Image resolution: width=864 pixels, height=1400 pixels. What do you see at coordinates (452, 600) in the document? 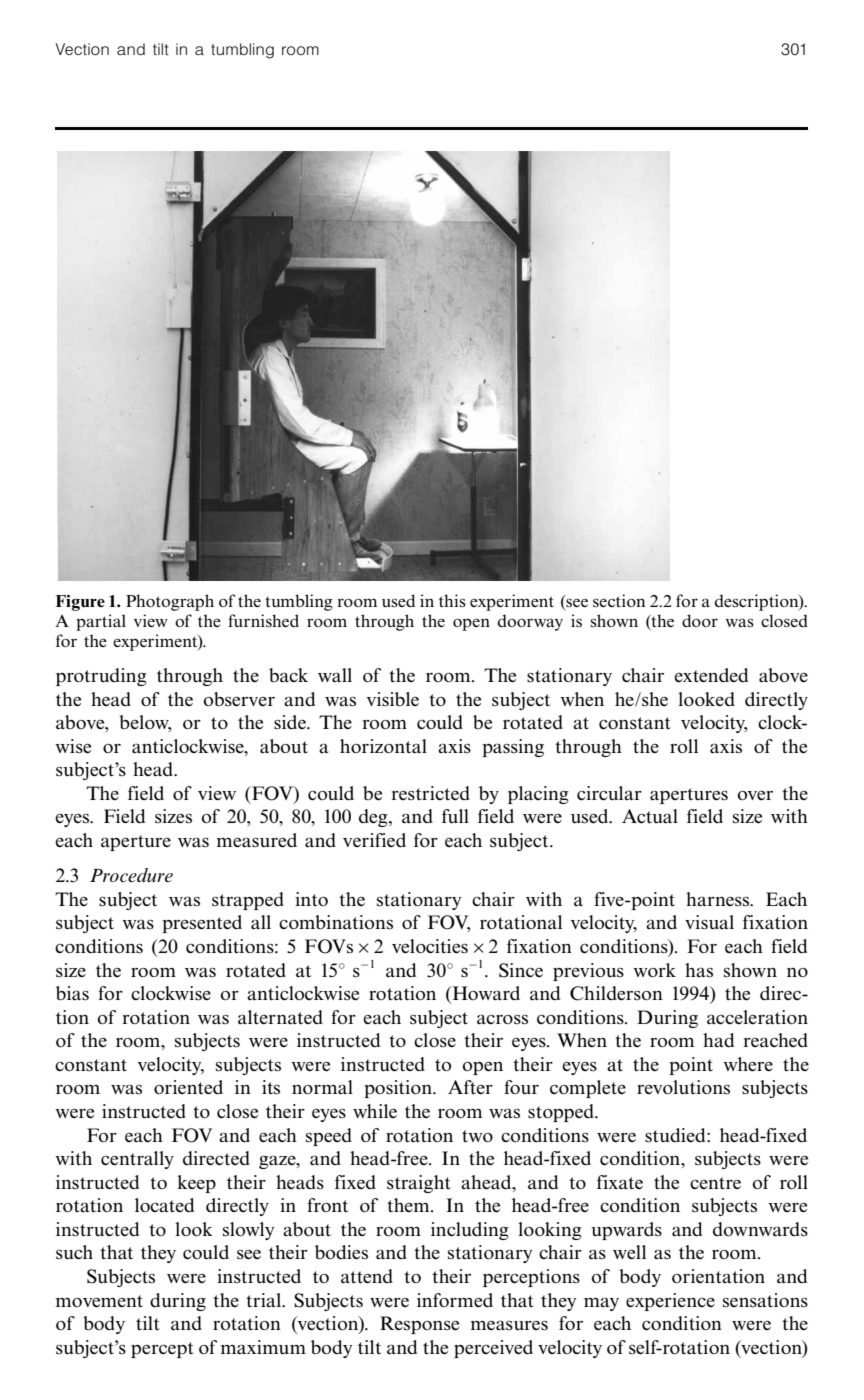
I see `this` at bounding box center [452, 600].
